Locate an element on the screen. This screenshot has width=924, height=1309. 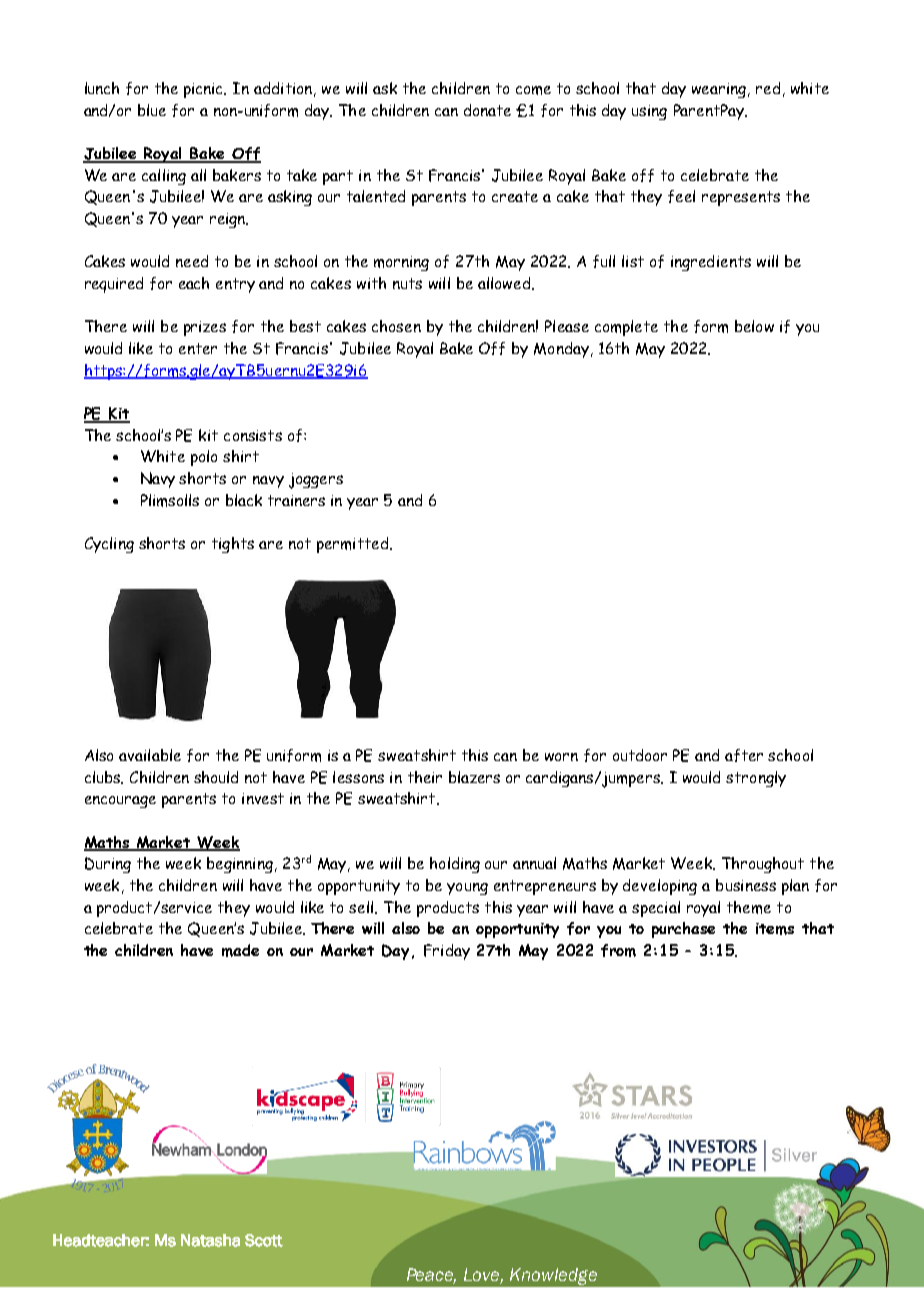
blue is located at coordinates (152, 110).
